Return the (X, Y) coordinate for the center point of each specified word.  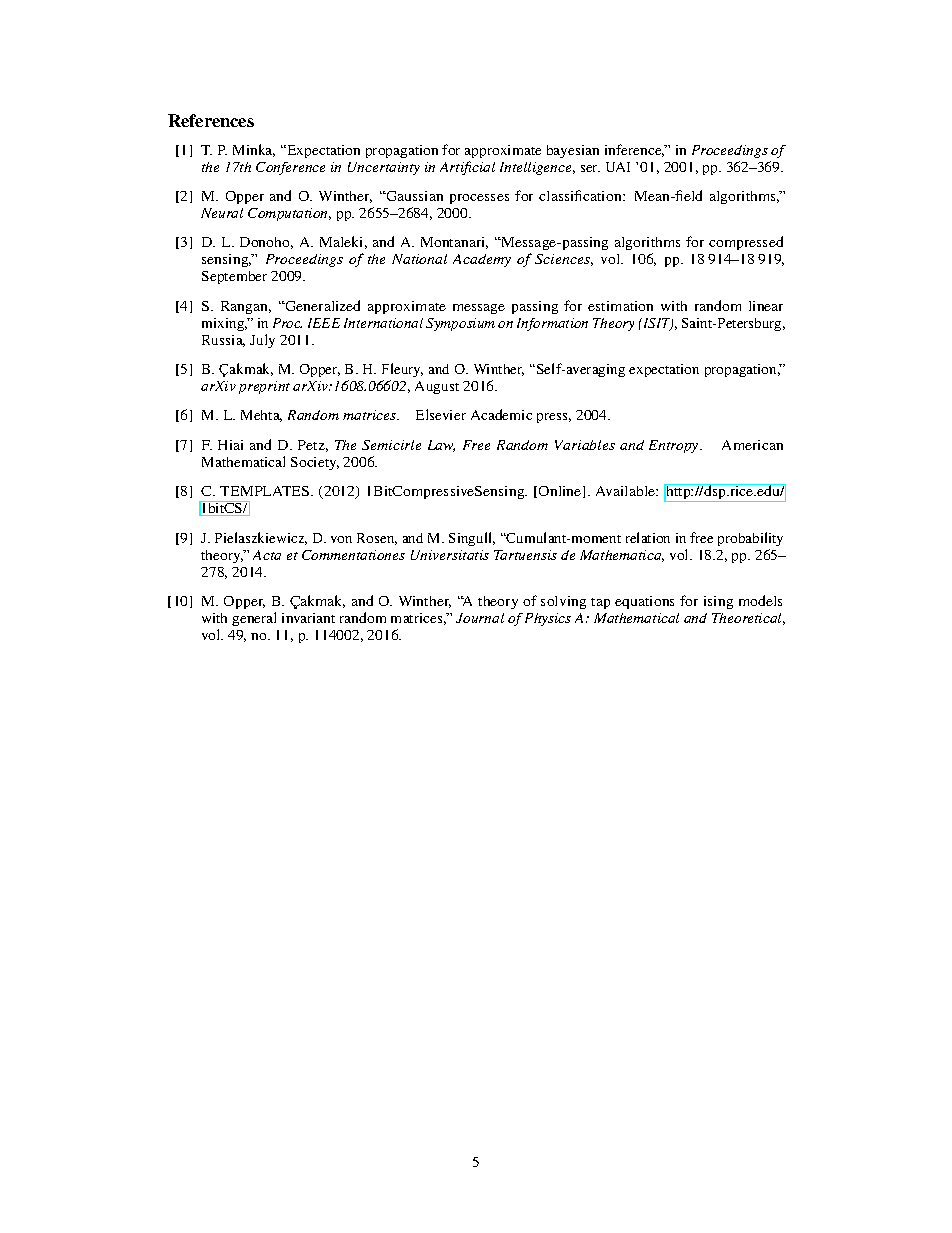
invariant (308, 618)
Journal (480, 618)
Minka (254, 150)
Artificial (467, 168)
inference (634, 150)
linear (766, 306)
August (437, 387)
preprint (264, 387)
